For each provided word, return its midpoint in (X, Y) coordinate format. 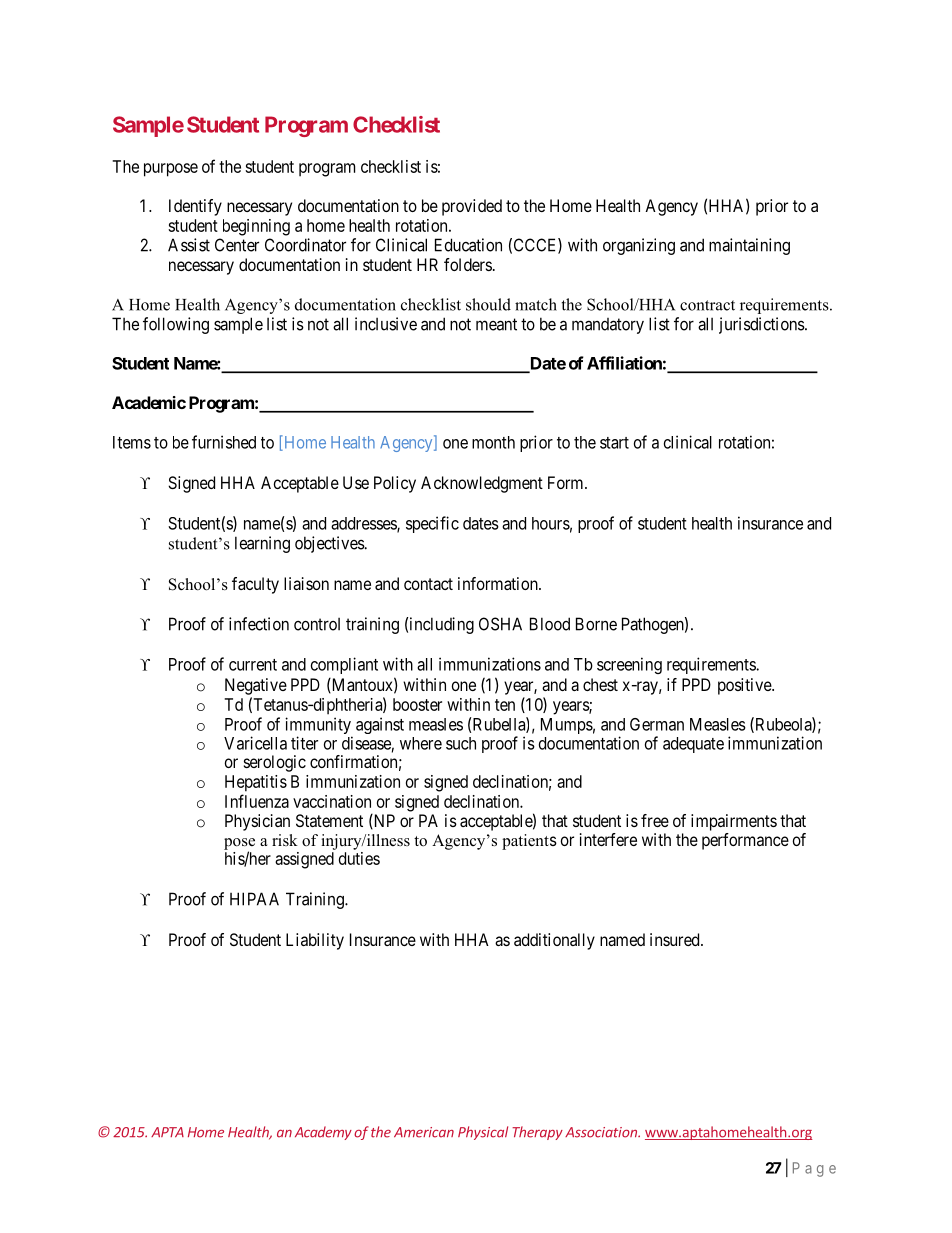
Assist (189, 245)
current (253, 665)
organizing (639, 246)
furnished (224, 442)
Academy (323, 1133)
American (424, 1132)
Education (468, 245)
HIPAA (254, 899)
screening (629, 665)
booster (417, 704)
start (614, 443)
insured (676, 939)
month (493, 442)
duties (359, 858)
